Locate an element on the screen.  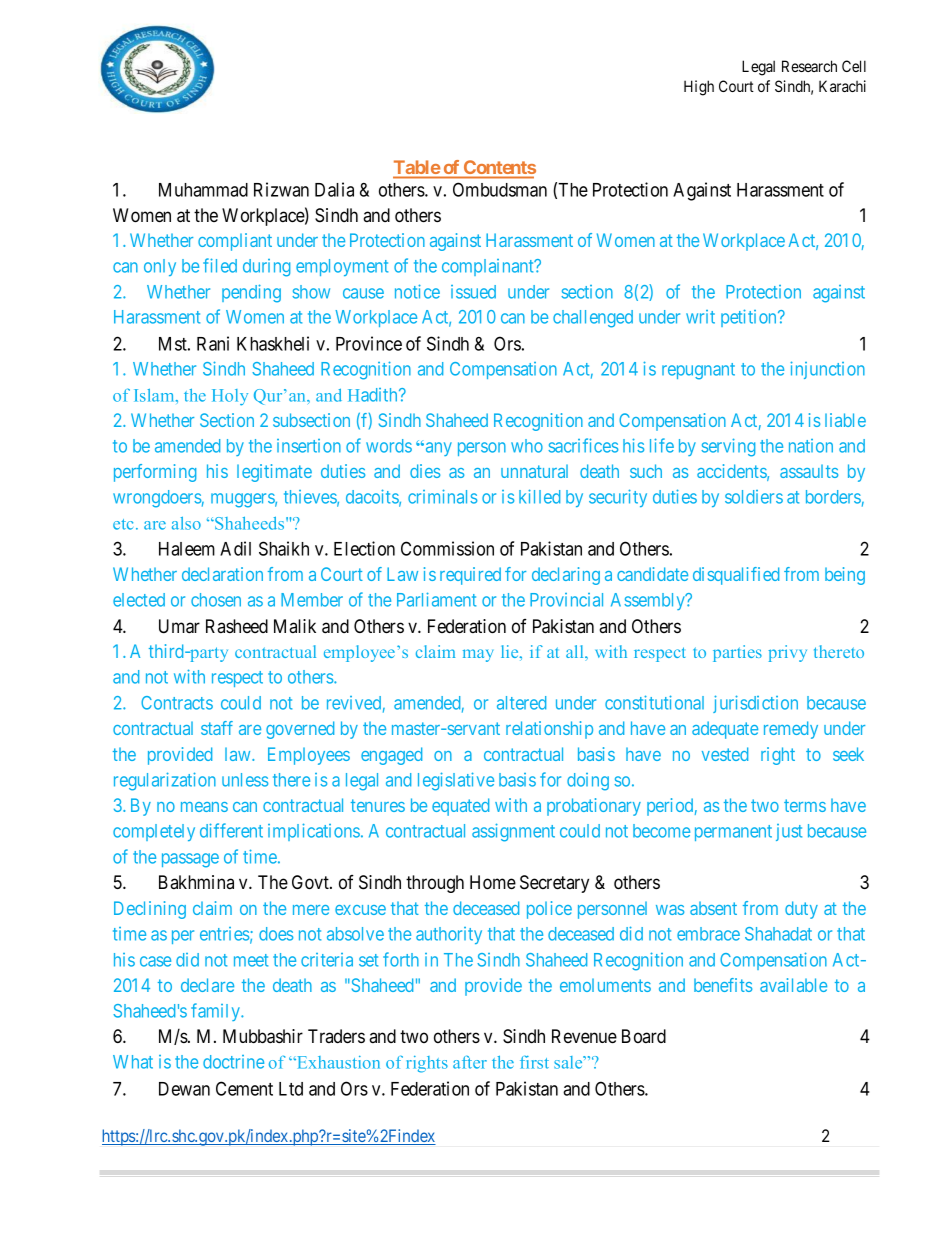
Muhammad is located at coordinates (203, 190).
